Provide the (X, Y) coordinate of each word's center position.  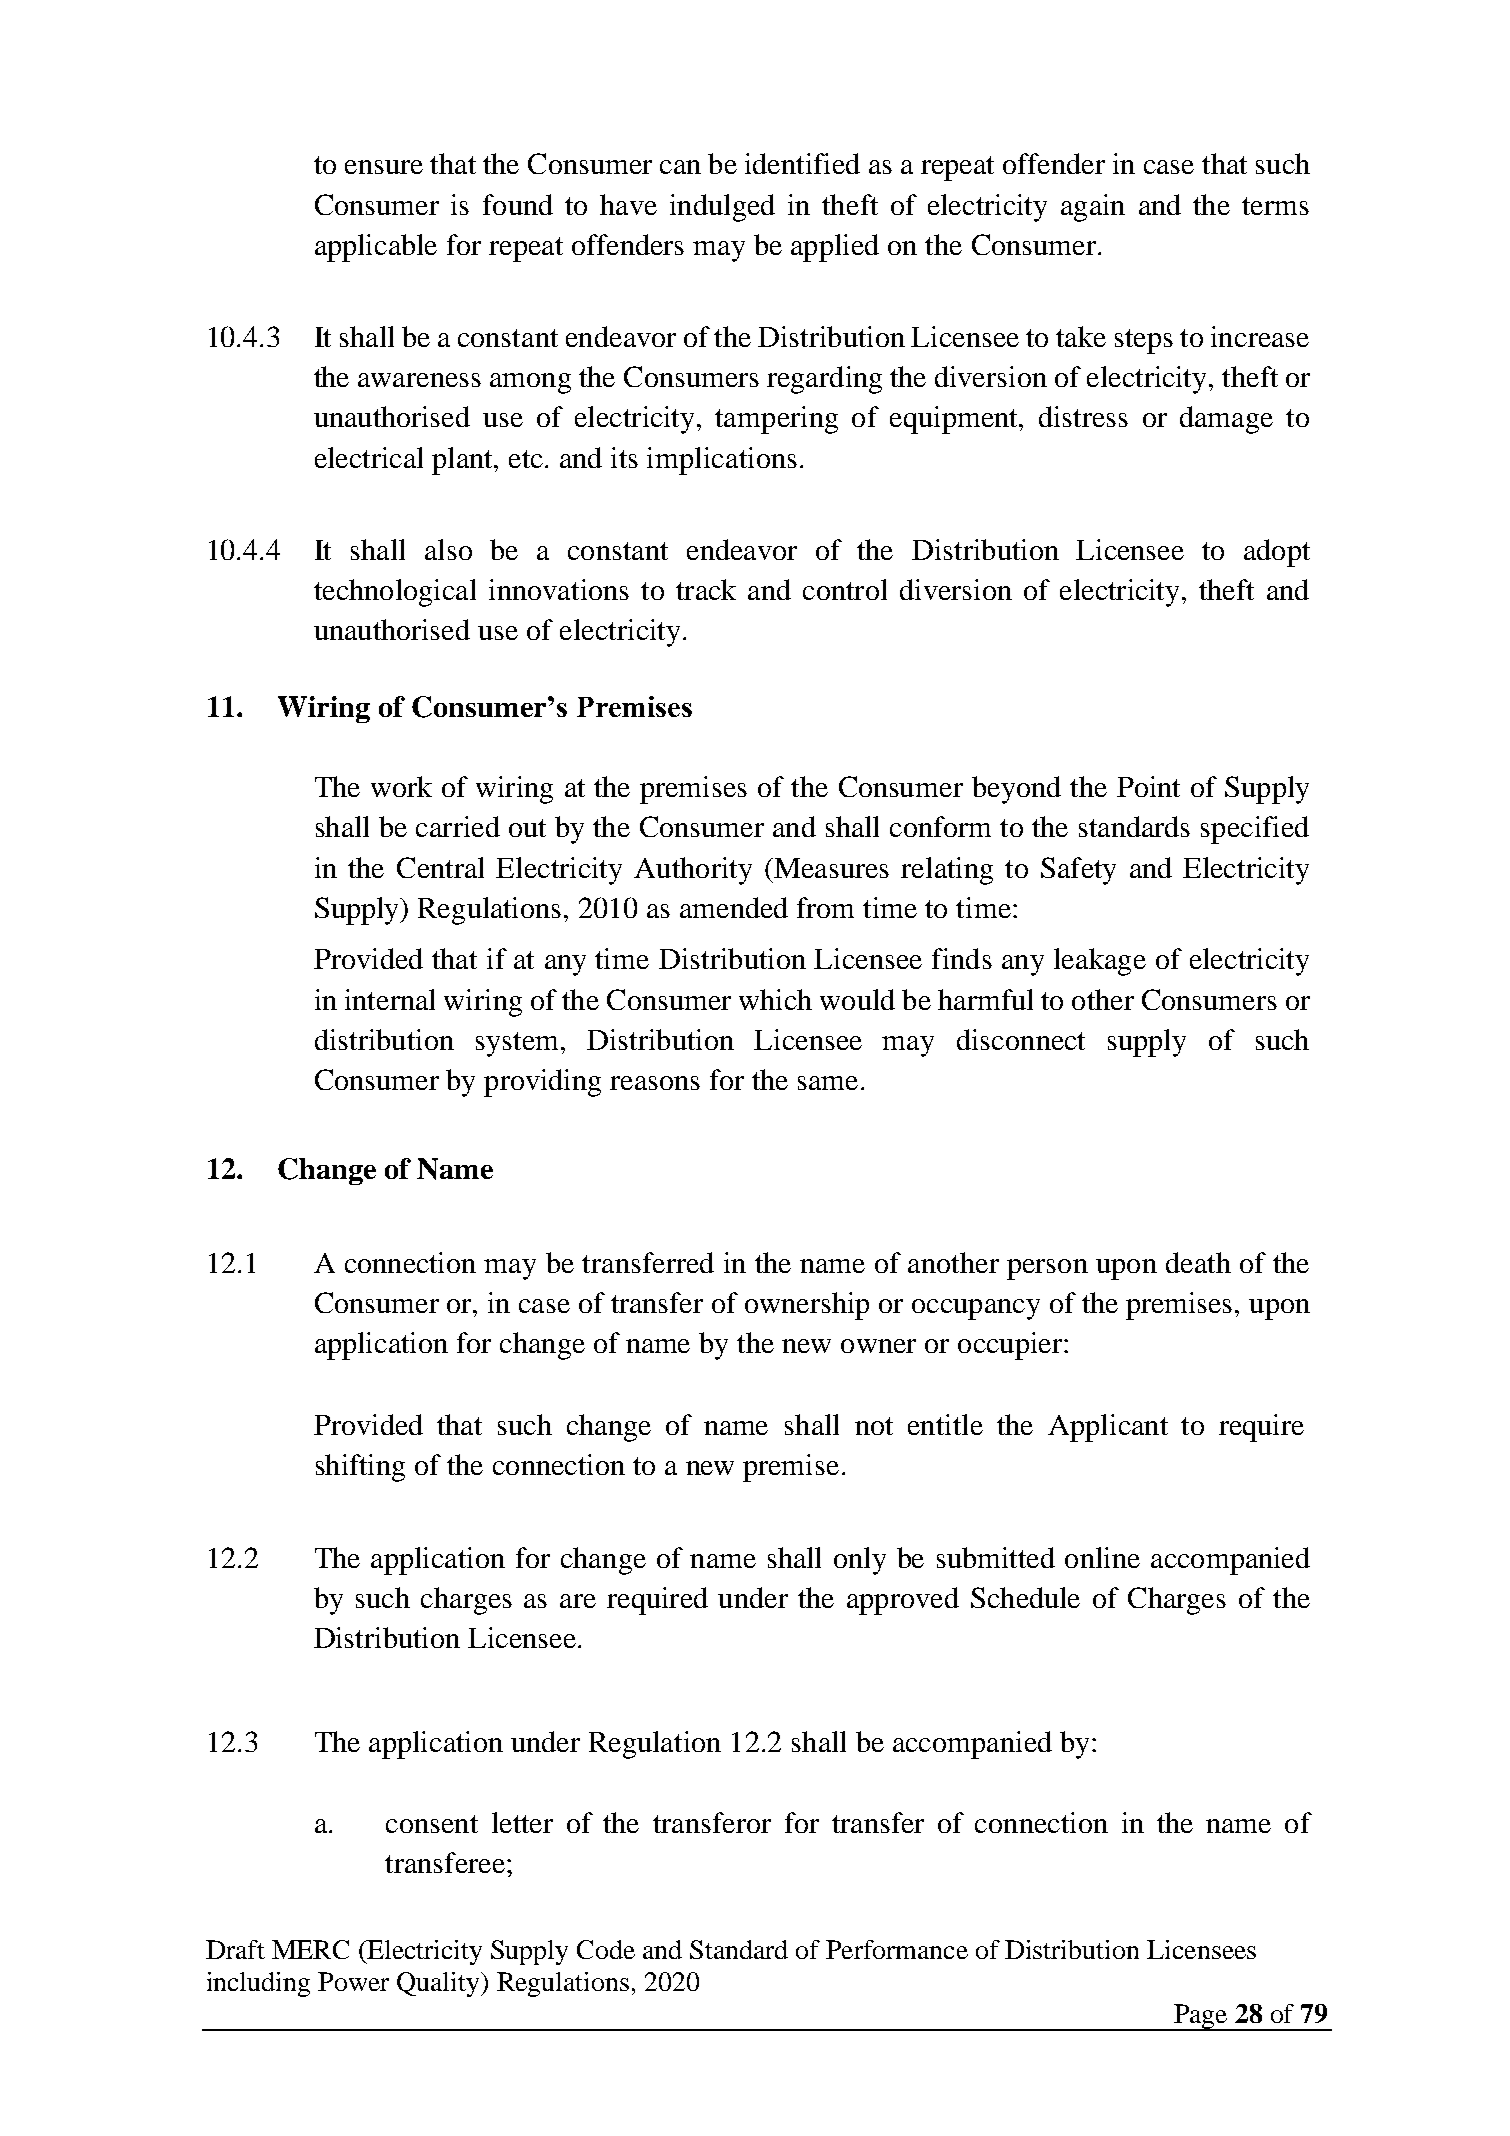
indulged (722, 208)
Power (353, 1981)
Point (1148, 786)
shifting (360, 1468)
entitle (945, 1424)
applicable (376, 248)
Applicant (1108, 1428)
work (401, 786)
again (1093, 208)
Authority (693, 871)
